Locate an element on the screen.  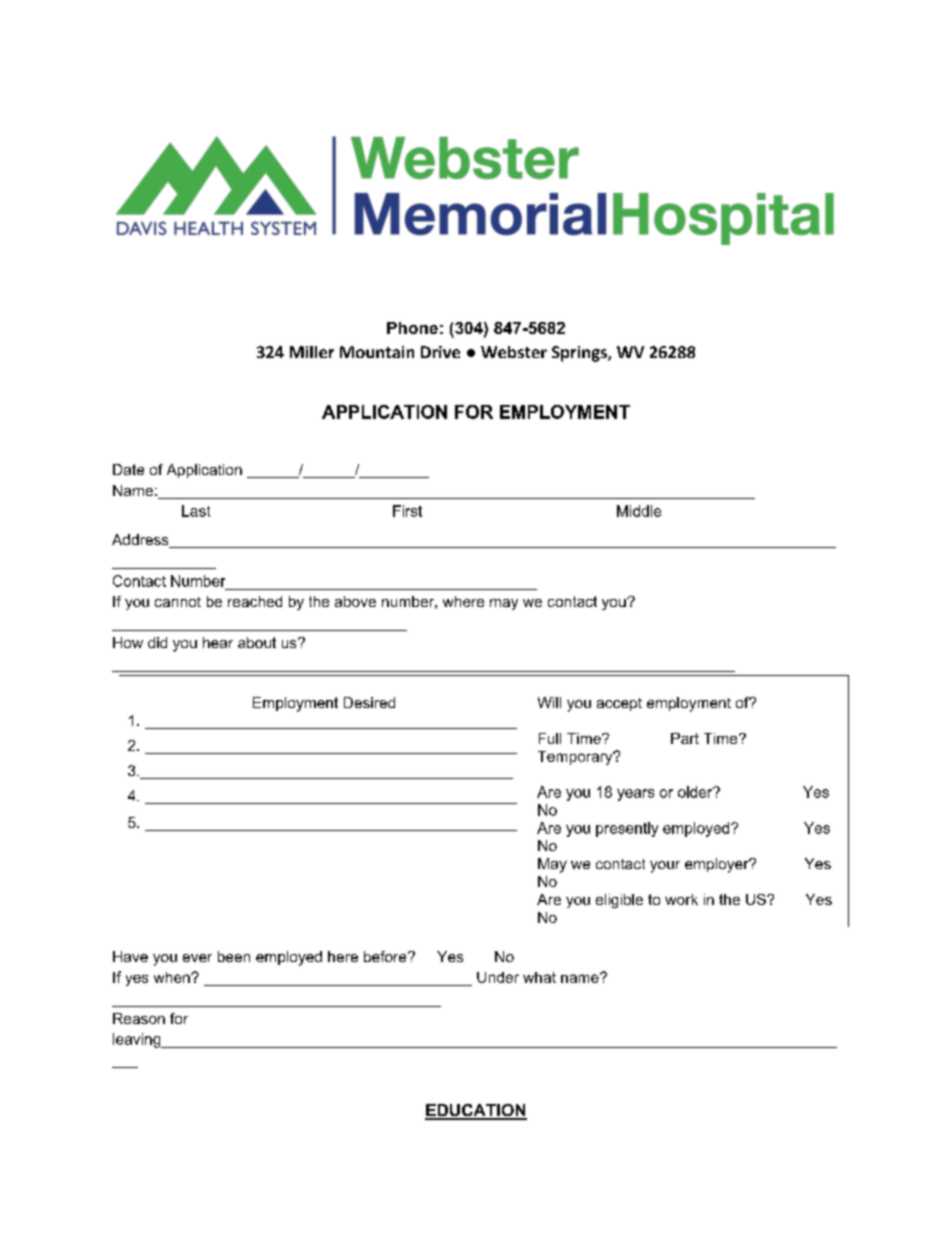
hear is located at coordinates (218, 642).
